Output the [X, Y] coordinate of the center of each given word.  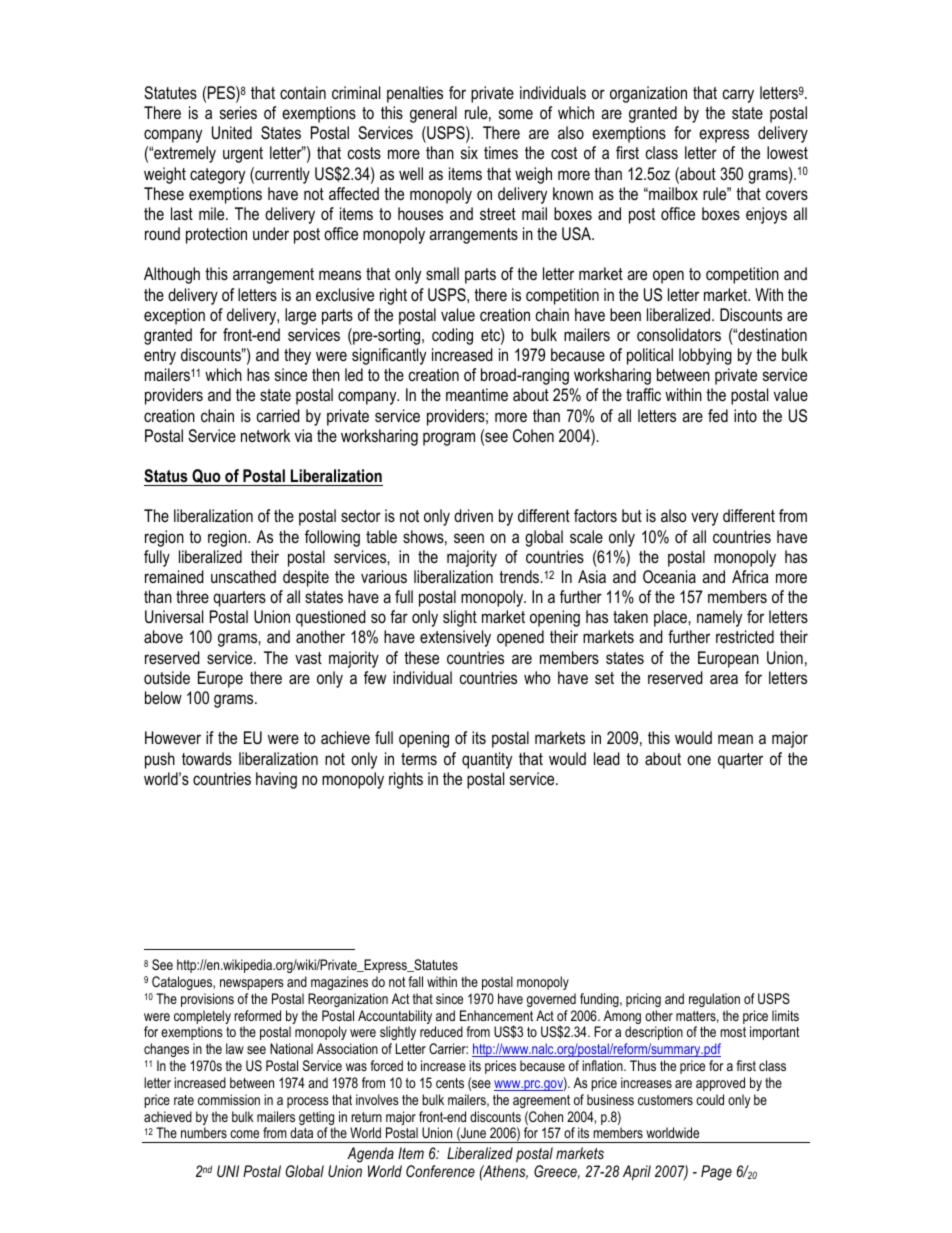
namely [719, 618]
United [232, 132]
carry [738, 96]
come [244, 1134]
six [469, 152]
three [192, 596]
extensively [455, 638]
